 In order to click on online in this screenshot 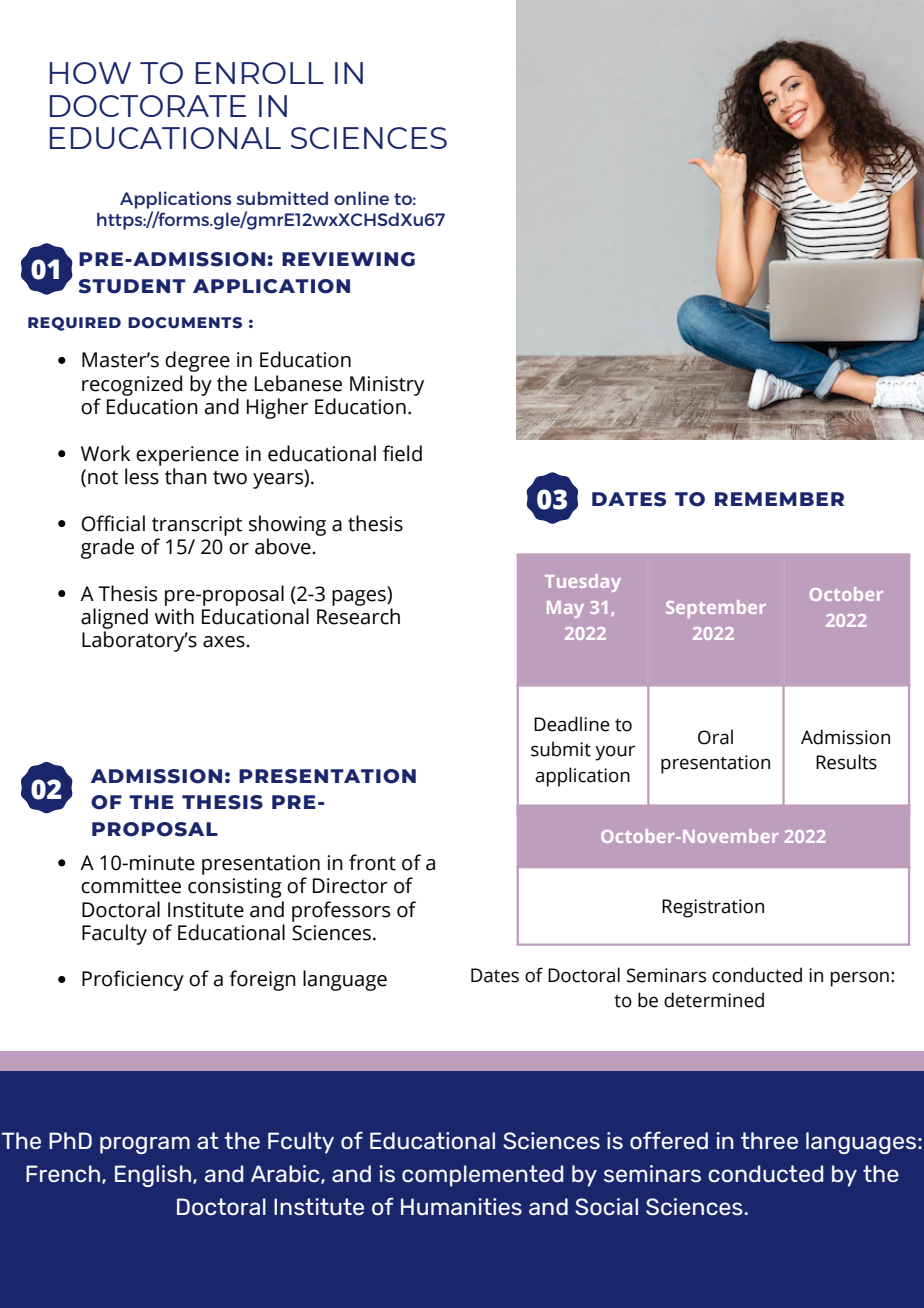, I will do `click(361, 198)`.
